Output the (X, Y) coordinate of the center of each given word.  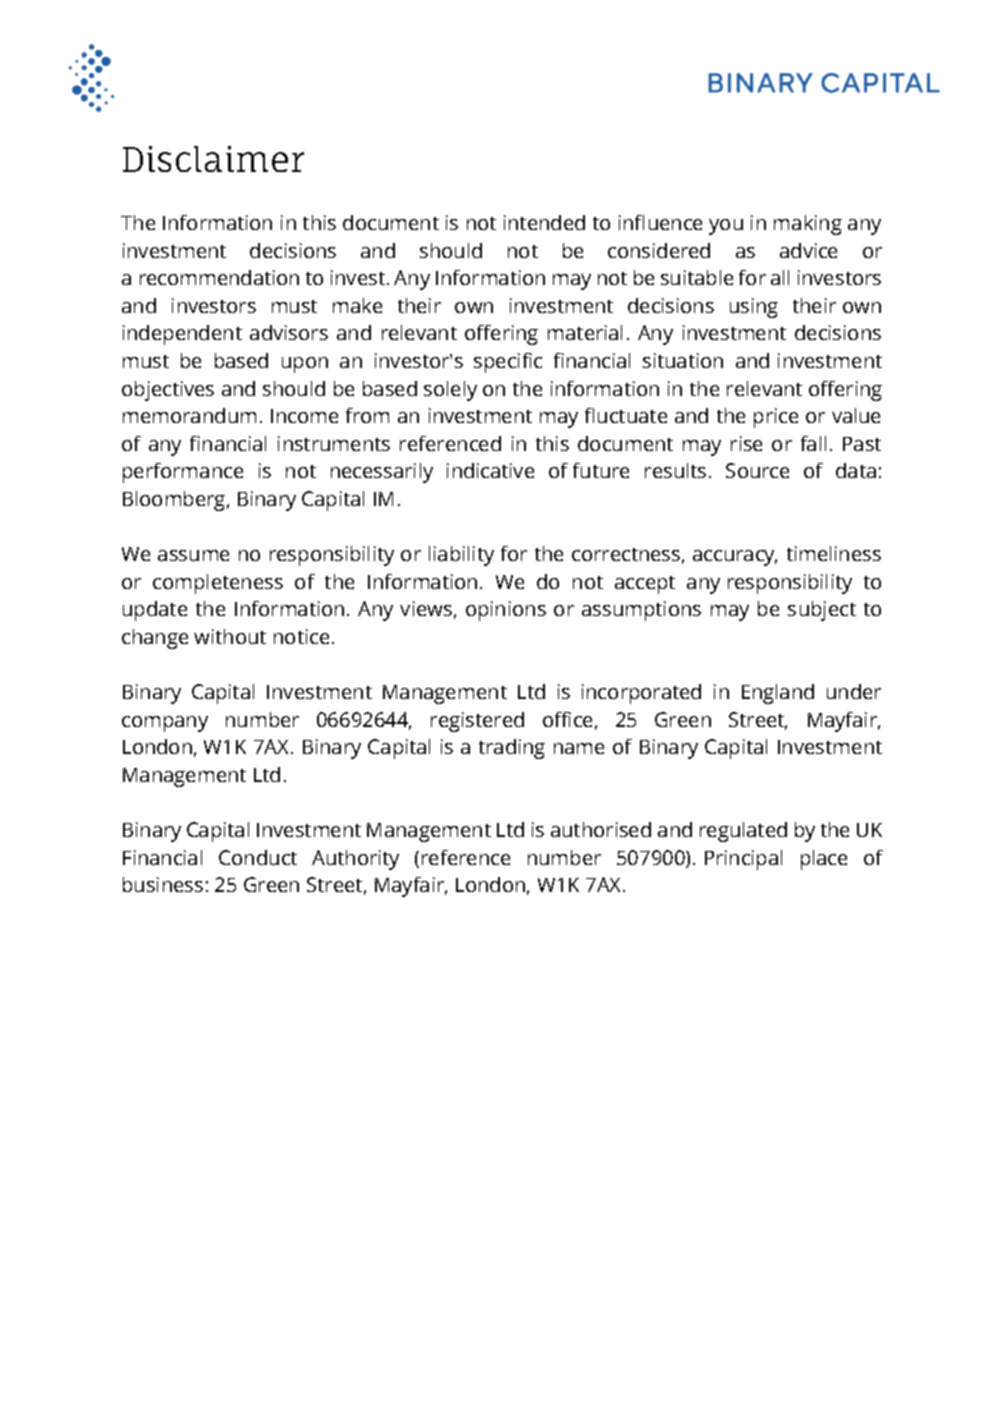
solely (450, 391)
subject (822, 611)
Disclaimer (213, 159)
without (230, 636)
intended (544, 222)
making (808, 225)
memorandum (189, 415)
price (776, 418)
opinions (506, 611)
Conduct (258, 857)
